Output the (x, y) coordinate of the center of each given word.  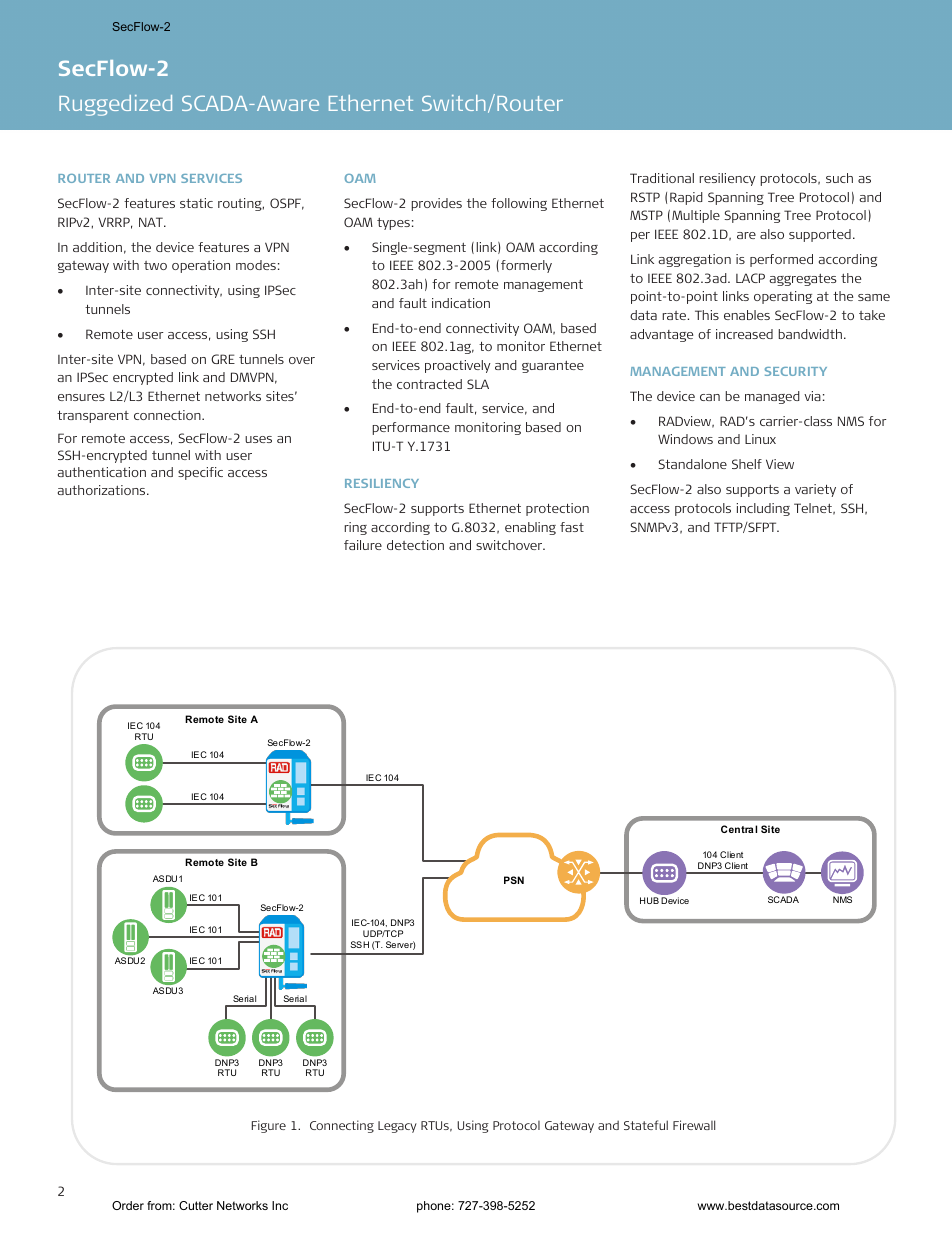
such (839, 178)
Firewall (694, 1125)
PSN (514, 880)
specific (200, 473)
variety (815, 490)
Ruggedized (115, 105)
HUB (649, 900)
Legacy (397, 1127)
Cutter (196, 1205)
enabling (530, 528)
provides (436, 204)
